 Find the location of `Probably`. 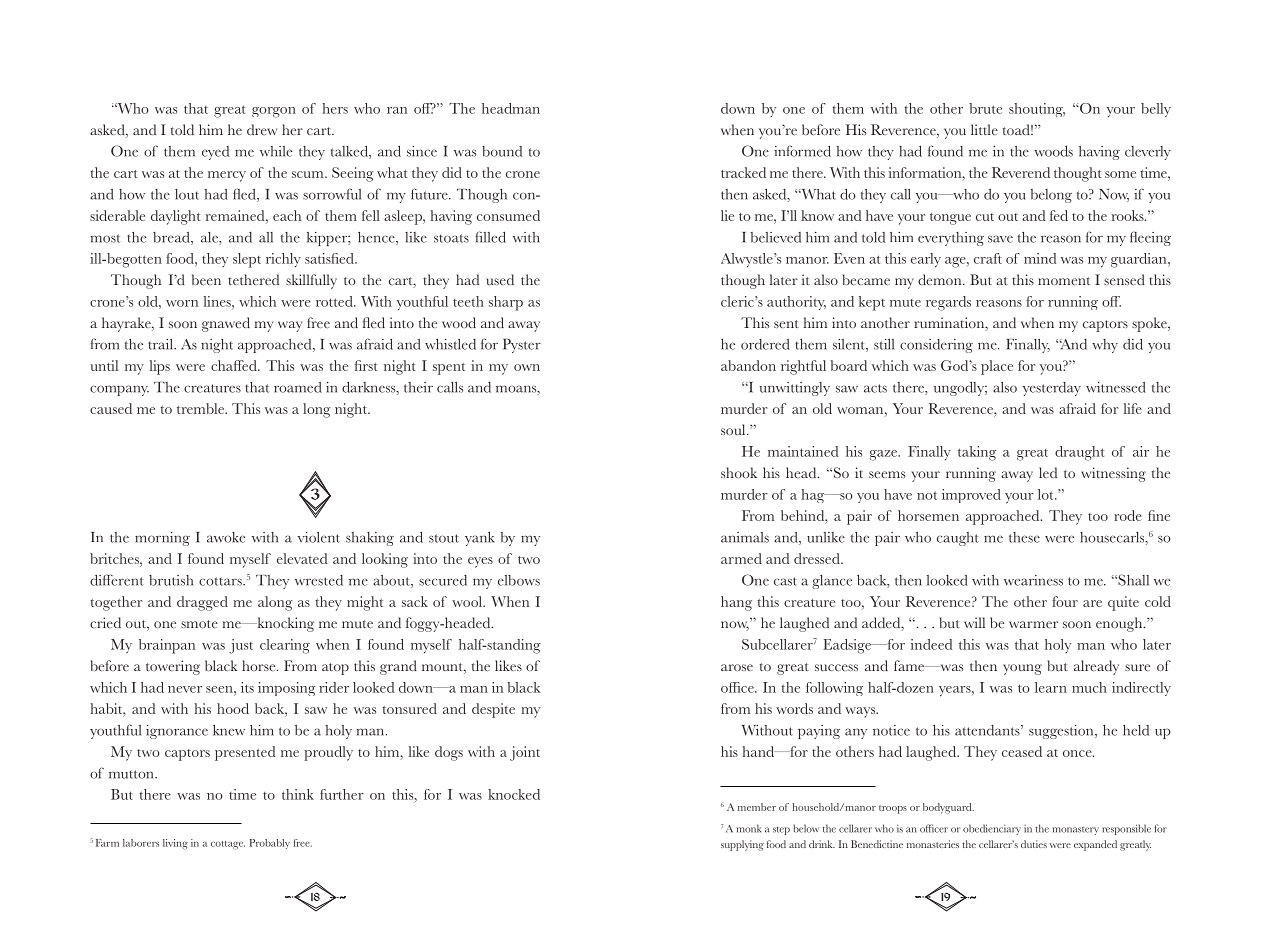

Probably is located at coordinates (269, 844).
